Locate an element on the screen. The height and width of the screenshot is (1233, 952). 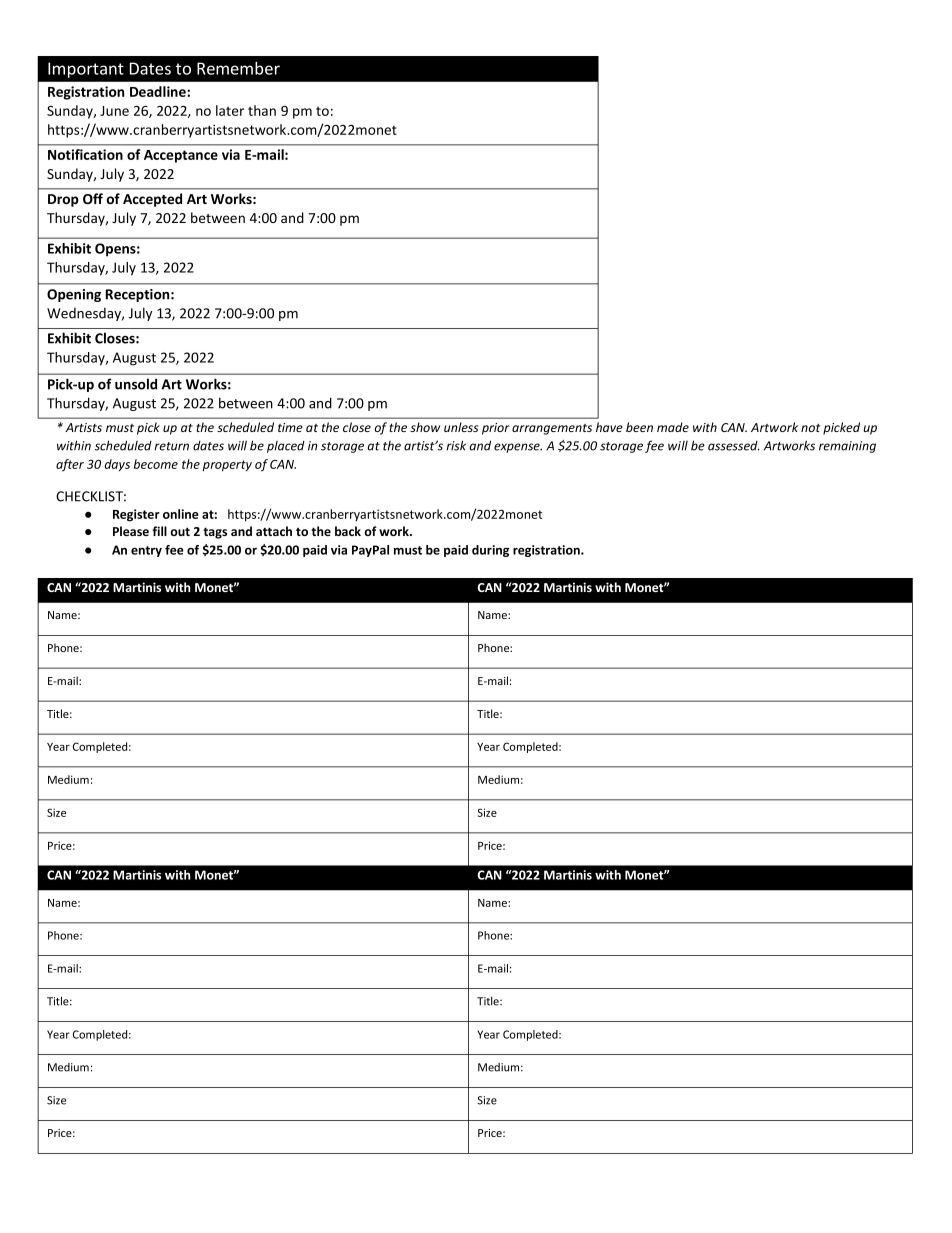
Remember is located at coordinates (238, 68).
